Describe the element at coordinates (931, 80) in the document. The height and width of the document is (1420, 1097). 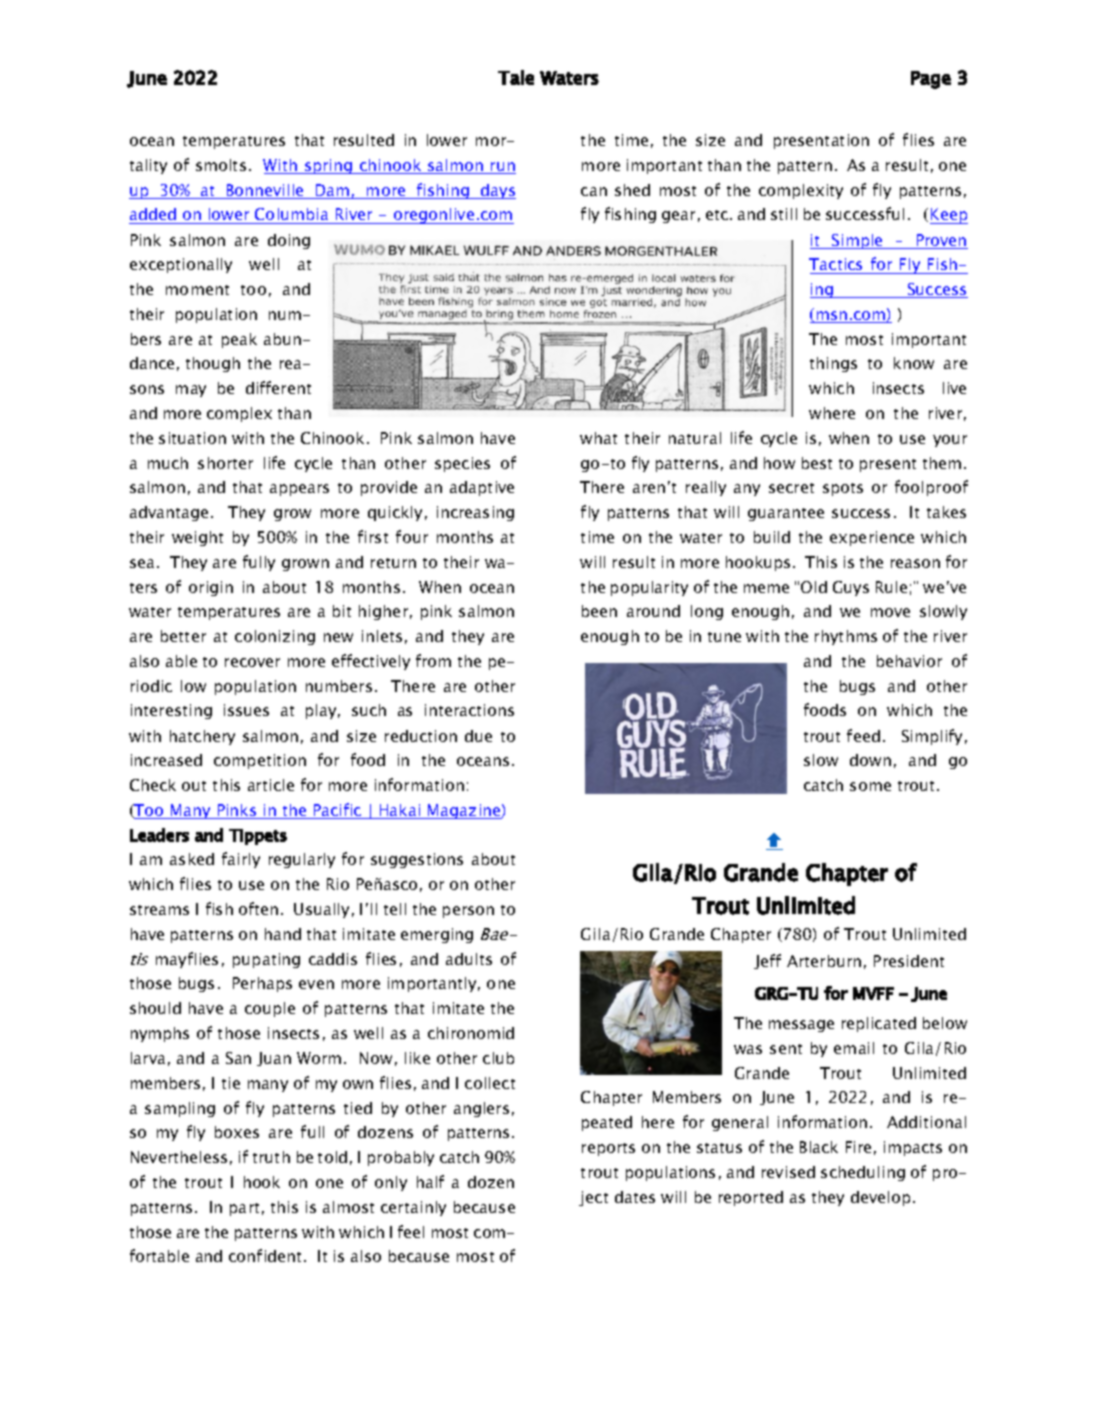
I see `Page` at that location.
